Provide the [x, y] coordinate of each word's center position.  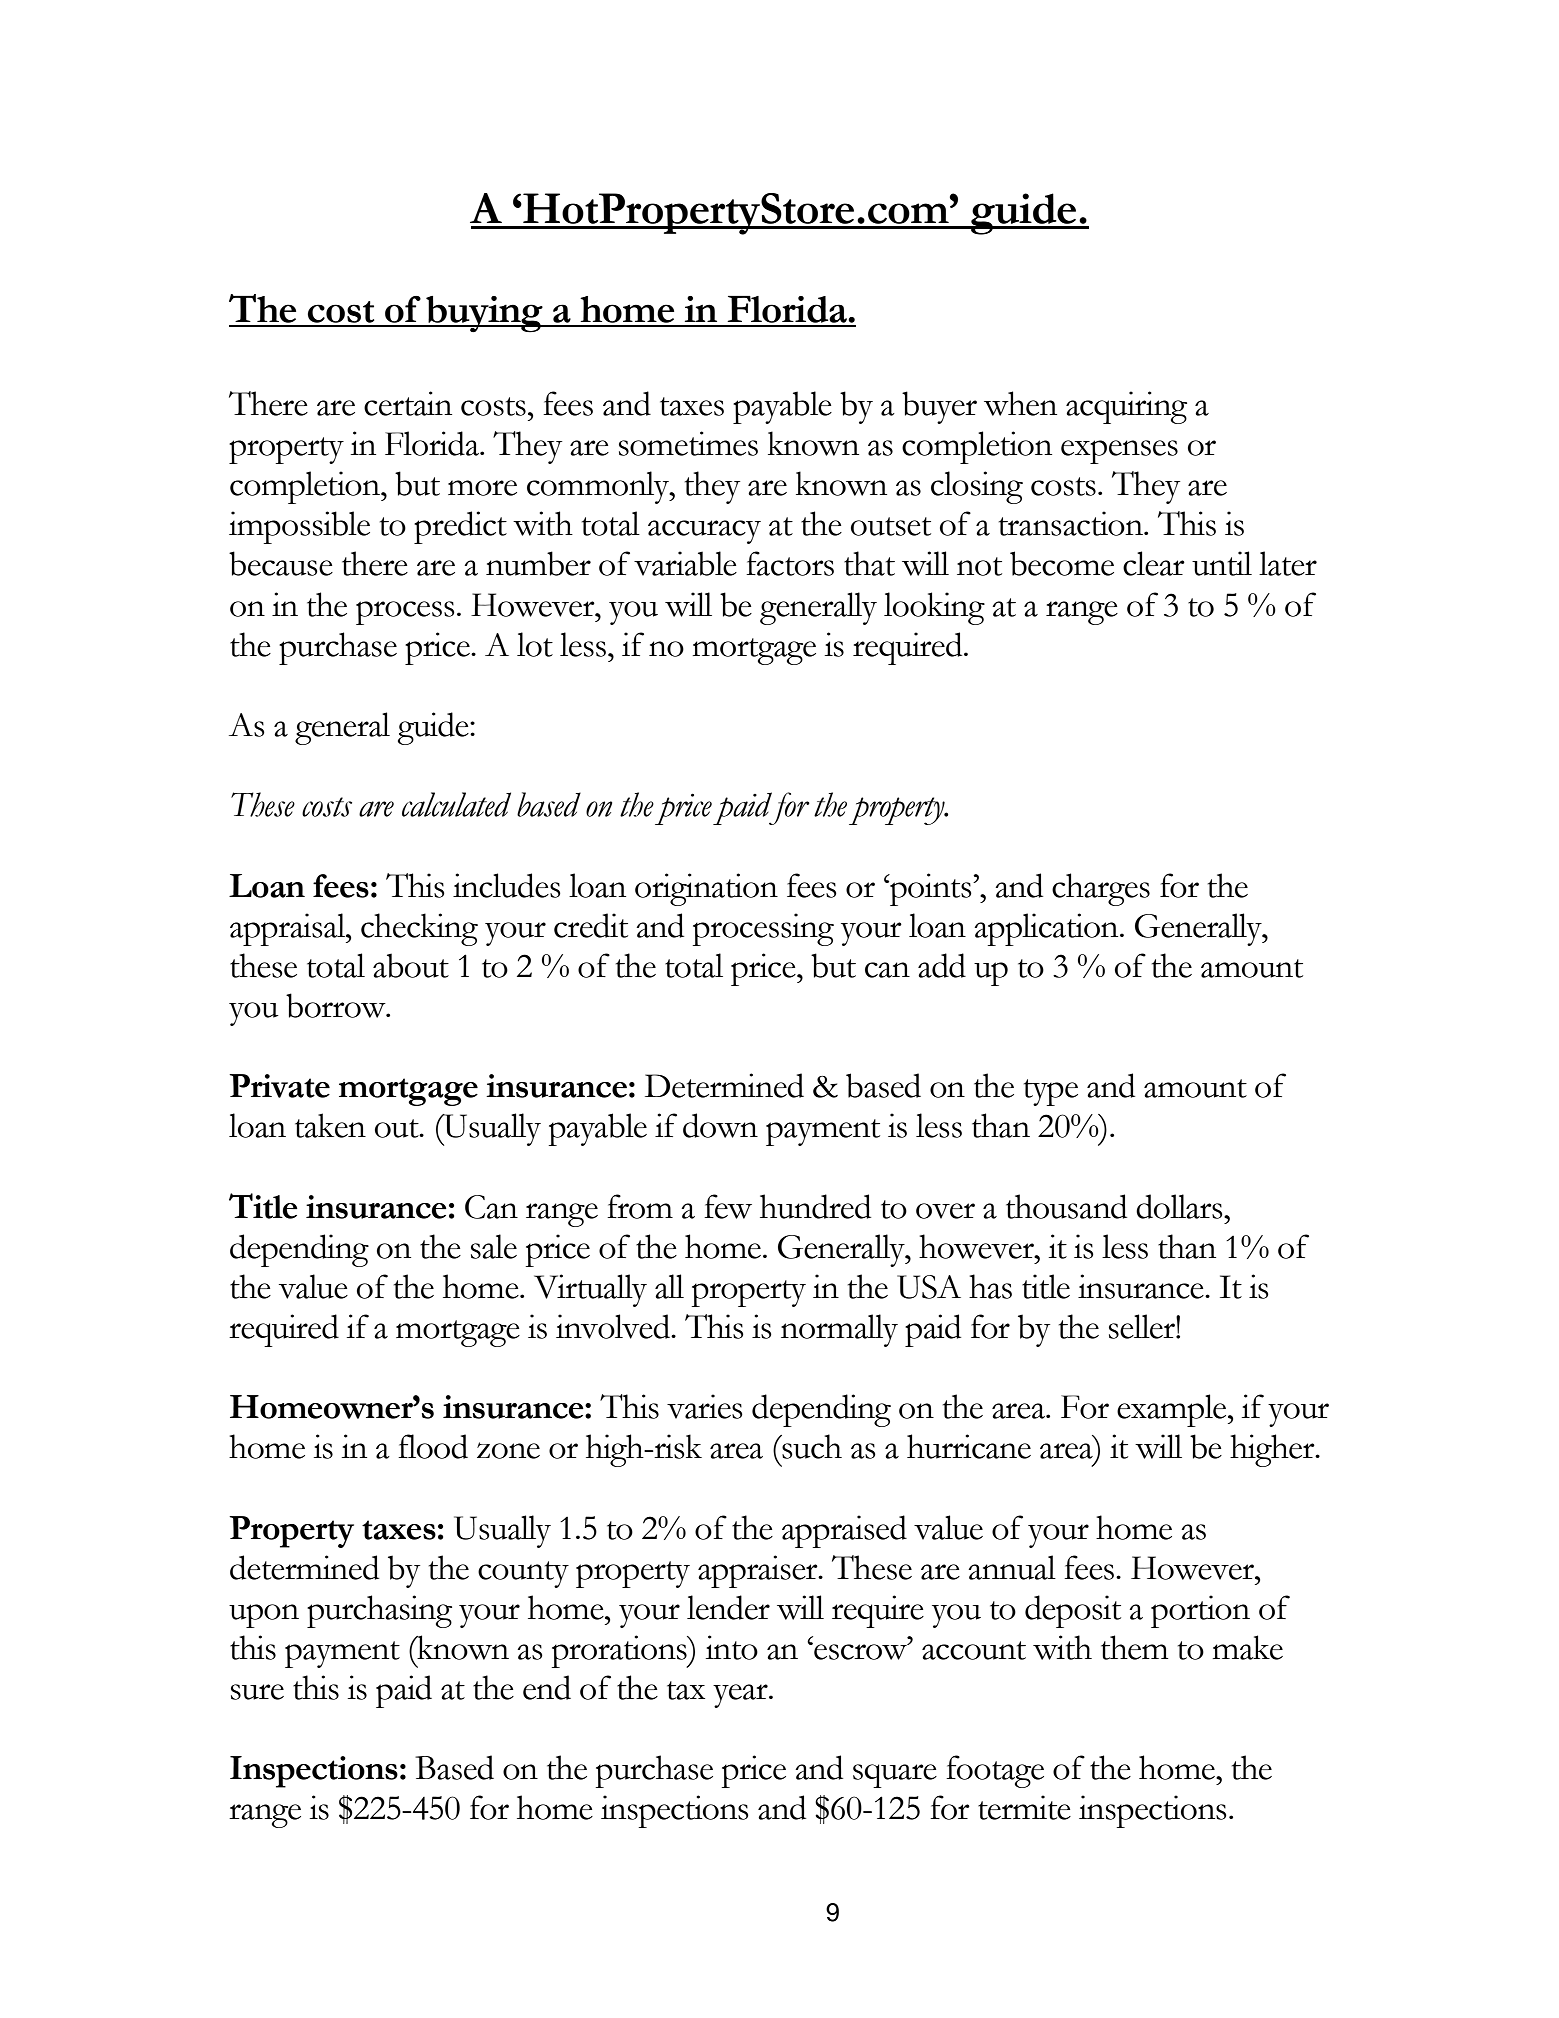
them [1134, 1647]
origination [706, 889]
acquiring [1126, 407]
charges [1101, 889]
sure [257, 1692]
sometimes [688, 443]
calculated [456, 804]
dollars [1180, 1206]
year [741, 1696]
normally [839, 1330]
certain [408, 403]
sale [494, 1246]
